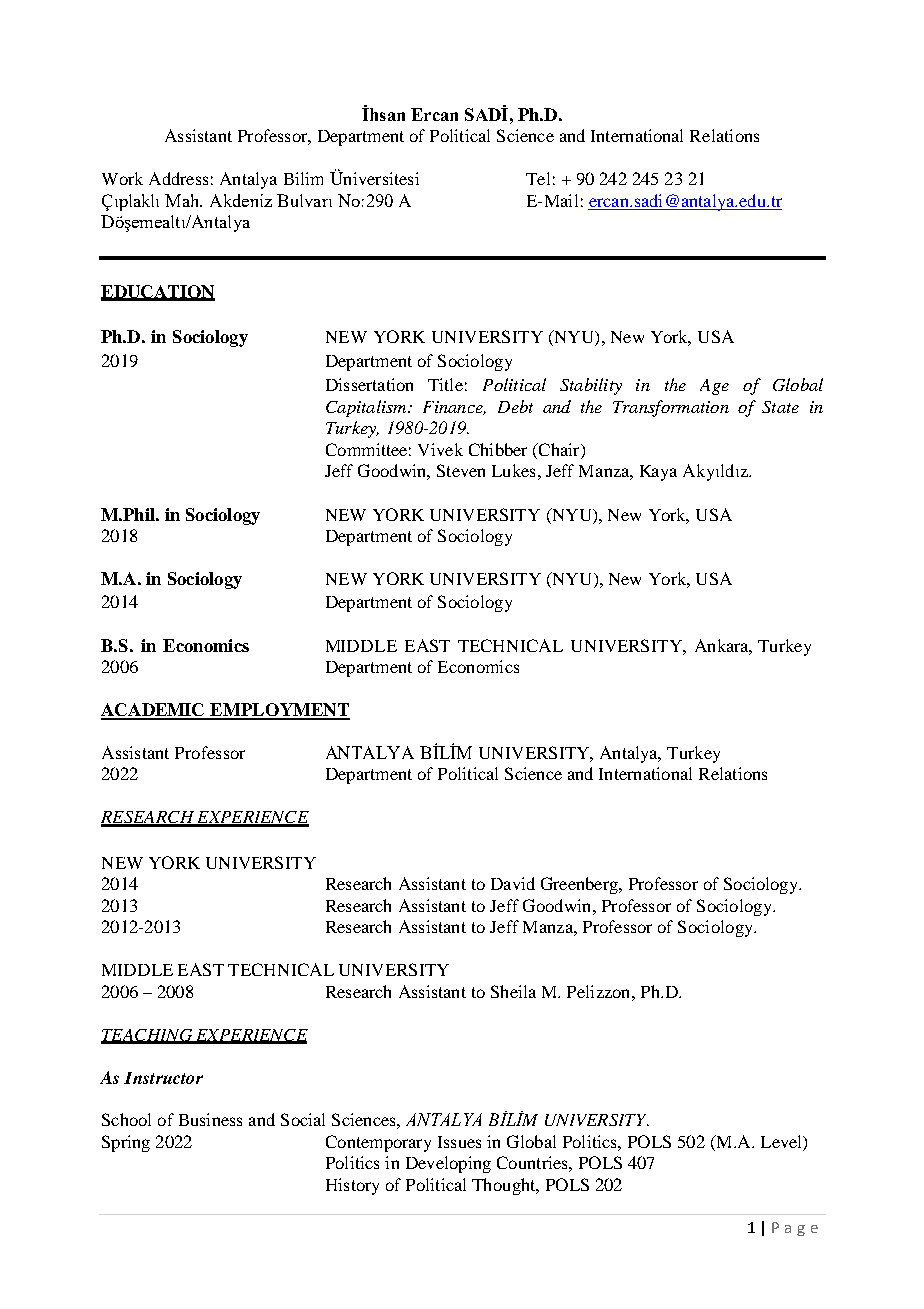 The width and height of the image is (924, 1309). I want to click on Business, so click(210, 1119).
